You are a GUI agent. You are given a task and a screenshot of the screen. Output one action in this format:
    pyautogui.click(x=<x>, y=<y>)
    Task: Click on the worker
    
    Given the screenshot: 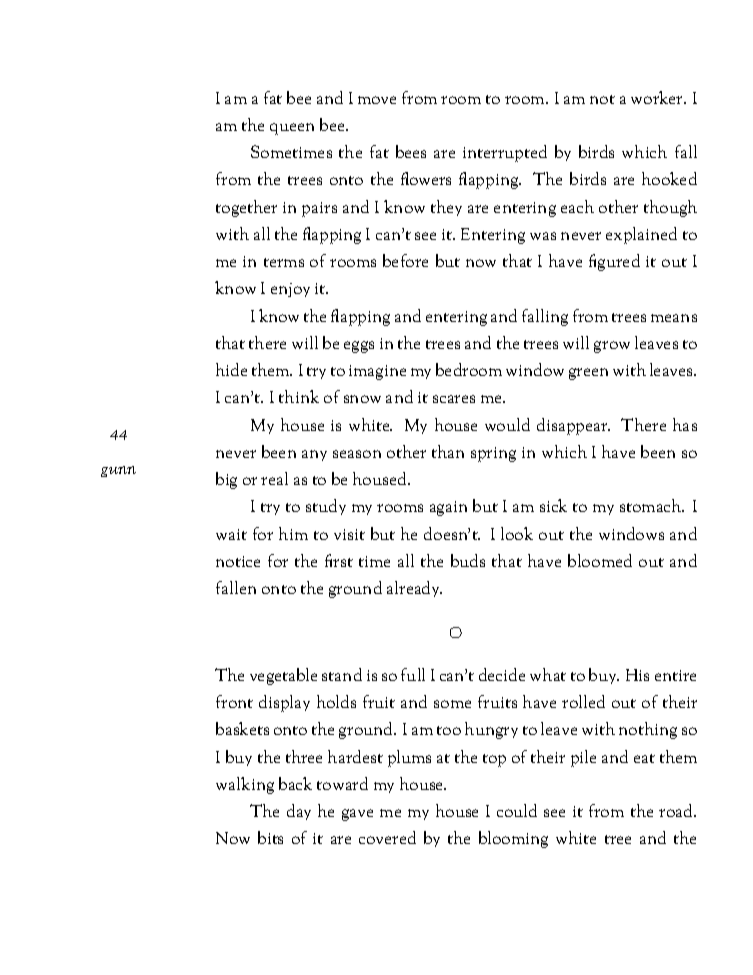 What is the action you would take?
    pyautogui.click(x=658, y=97)
